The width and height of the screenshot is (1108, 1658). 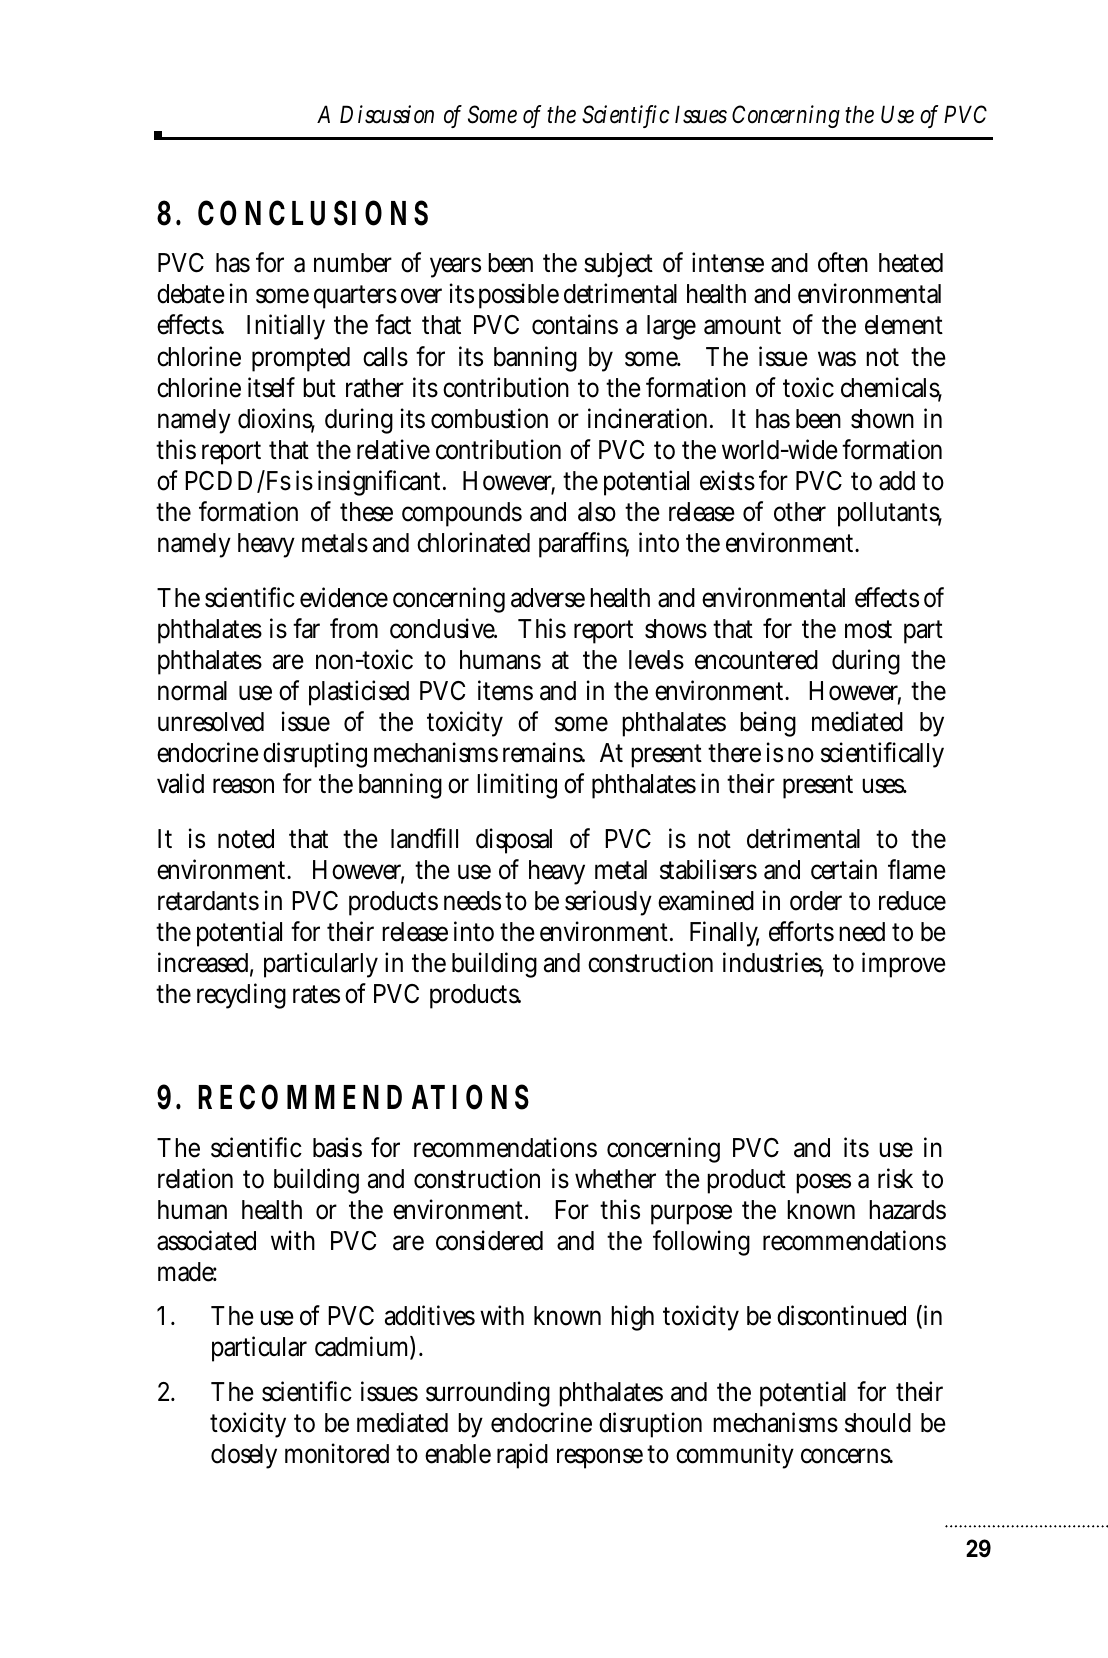 I want to click on limiting, so click(x=517, y=786).
